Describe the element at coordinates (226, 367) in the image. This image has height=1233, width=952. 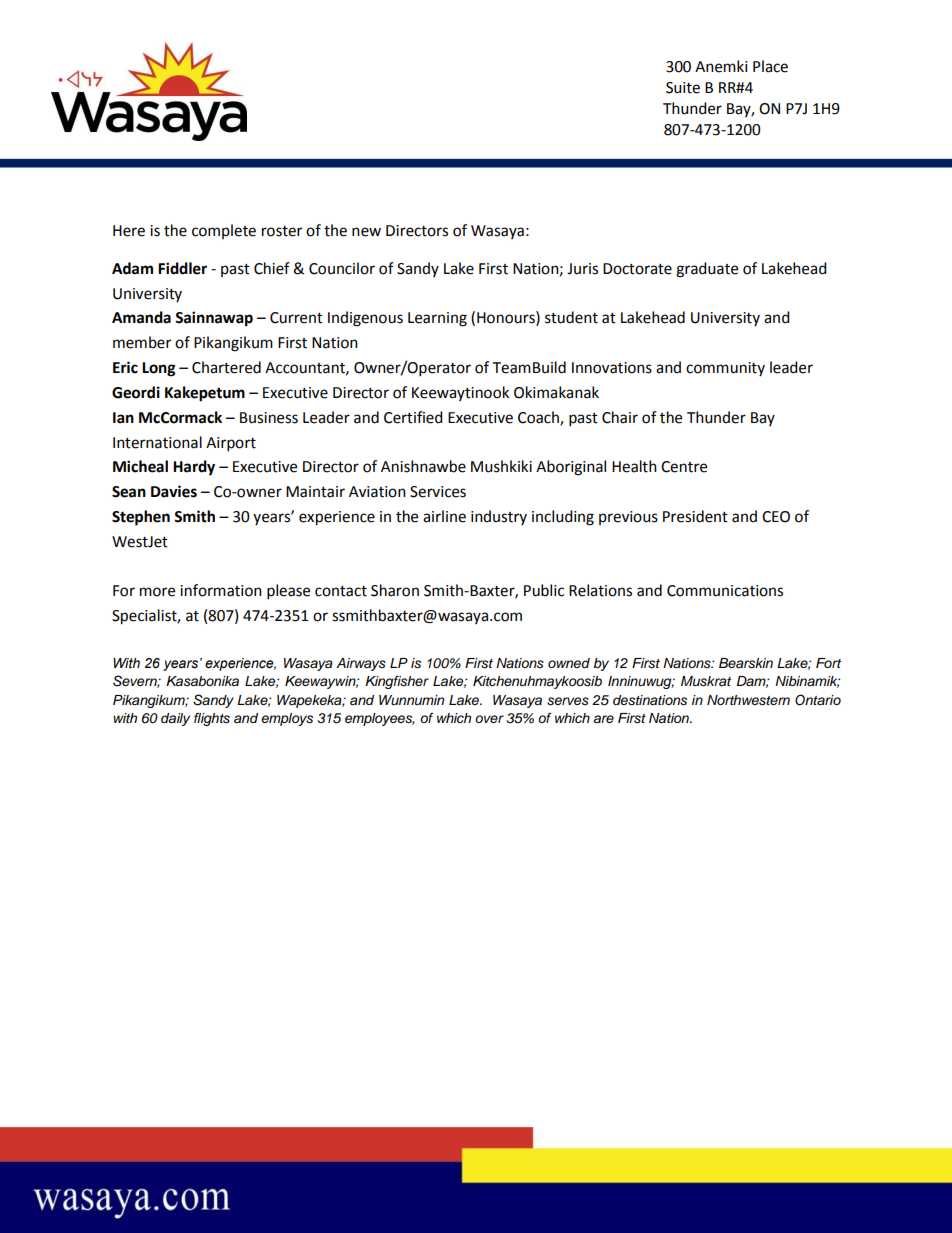
I see `Chartered` at that location.
